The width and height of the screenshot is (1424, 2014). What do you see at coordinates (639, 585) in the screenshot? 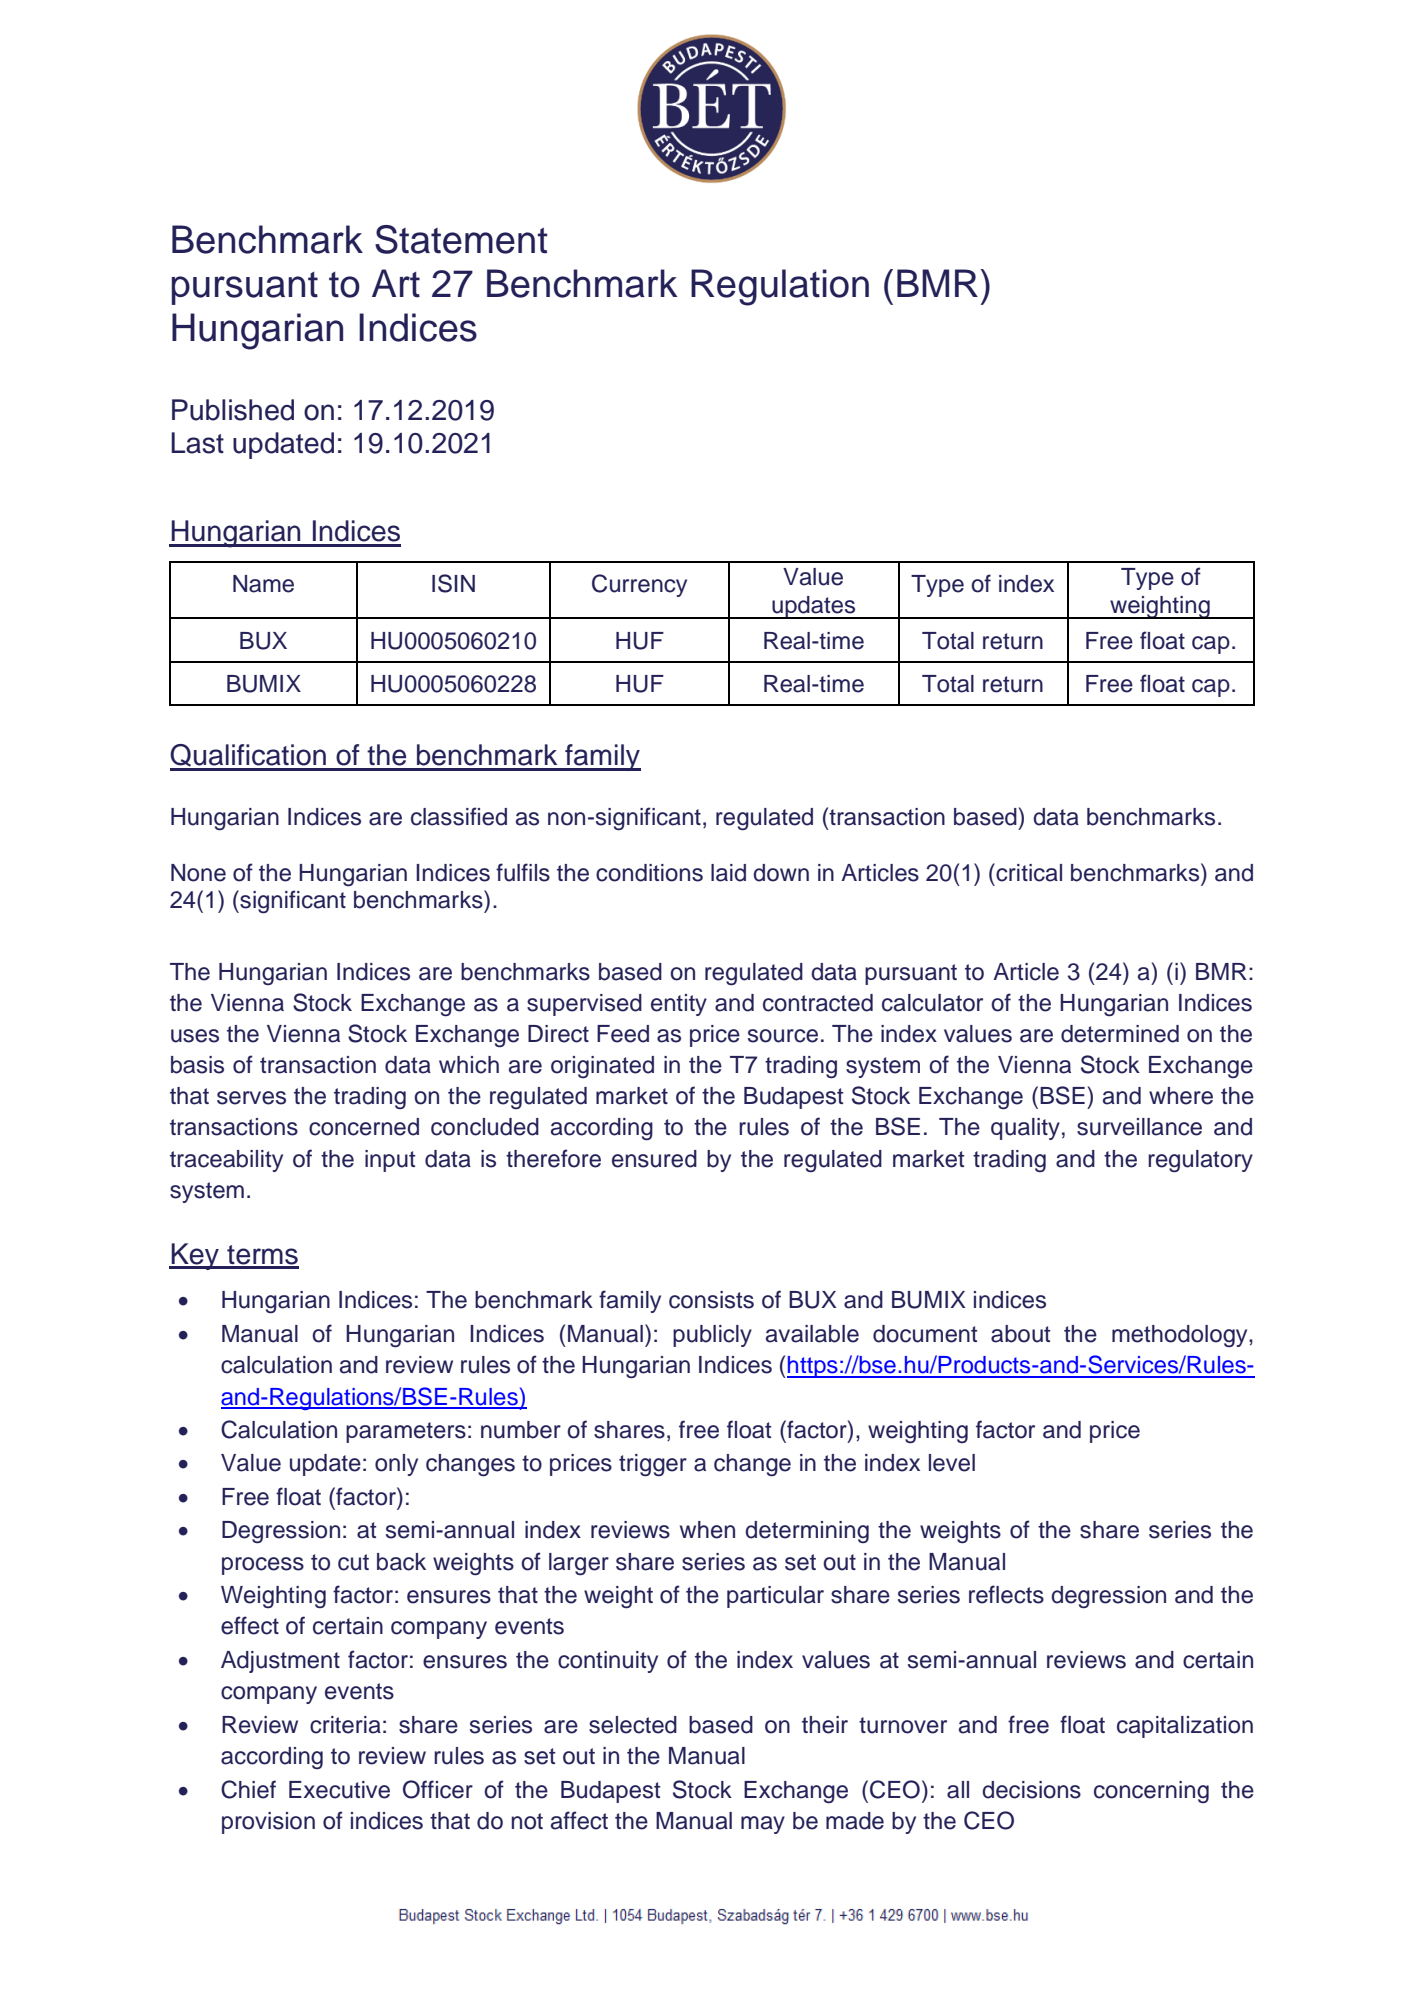
I see `Currency` at bounding box center [639, 585].
